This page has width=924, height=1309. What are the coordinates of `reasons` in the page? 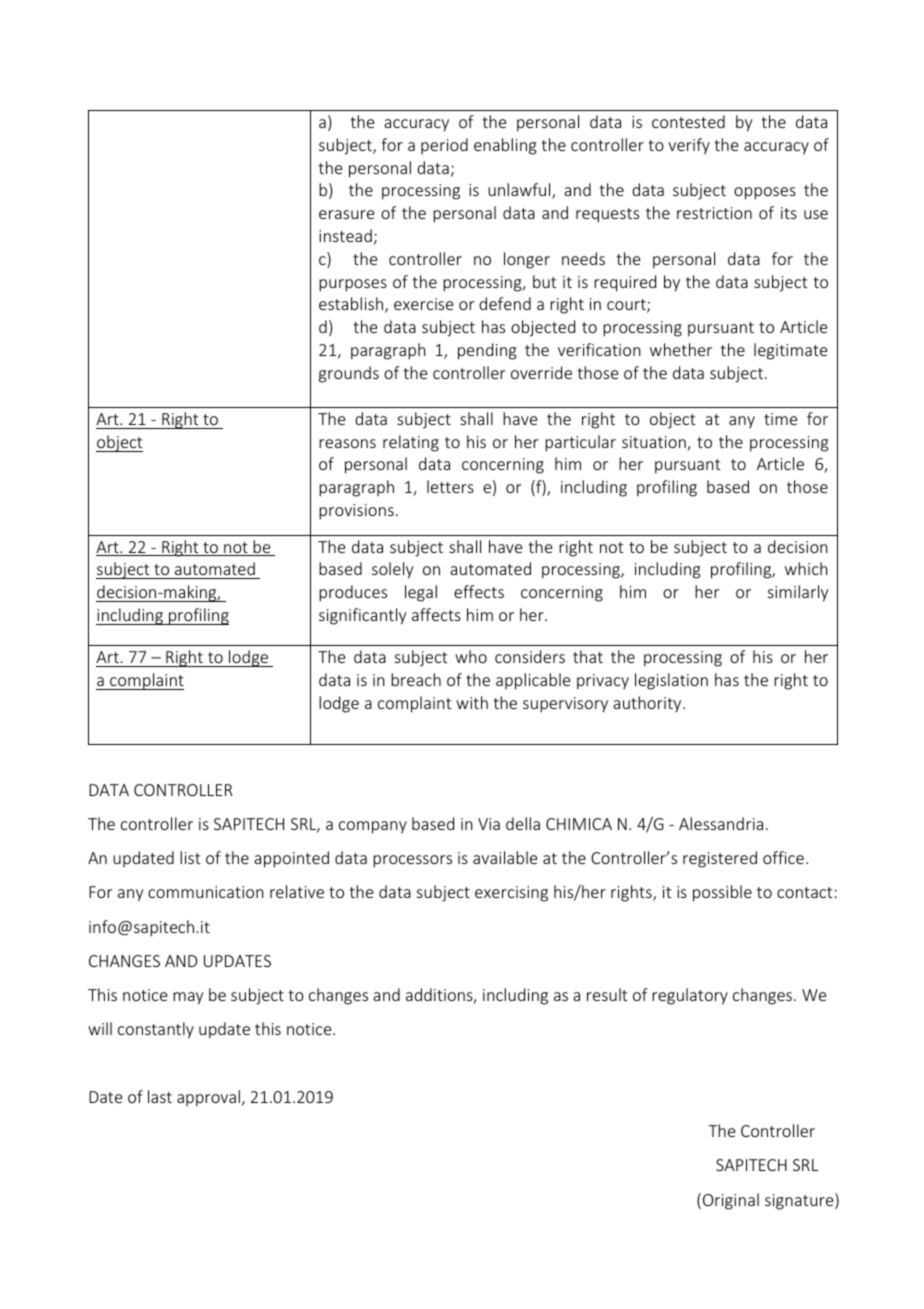 It's located at (347, 443).
